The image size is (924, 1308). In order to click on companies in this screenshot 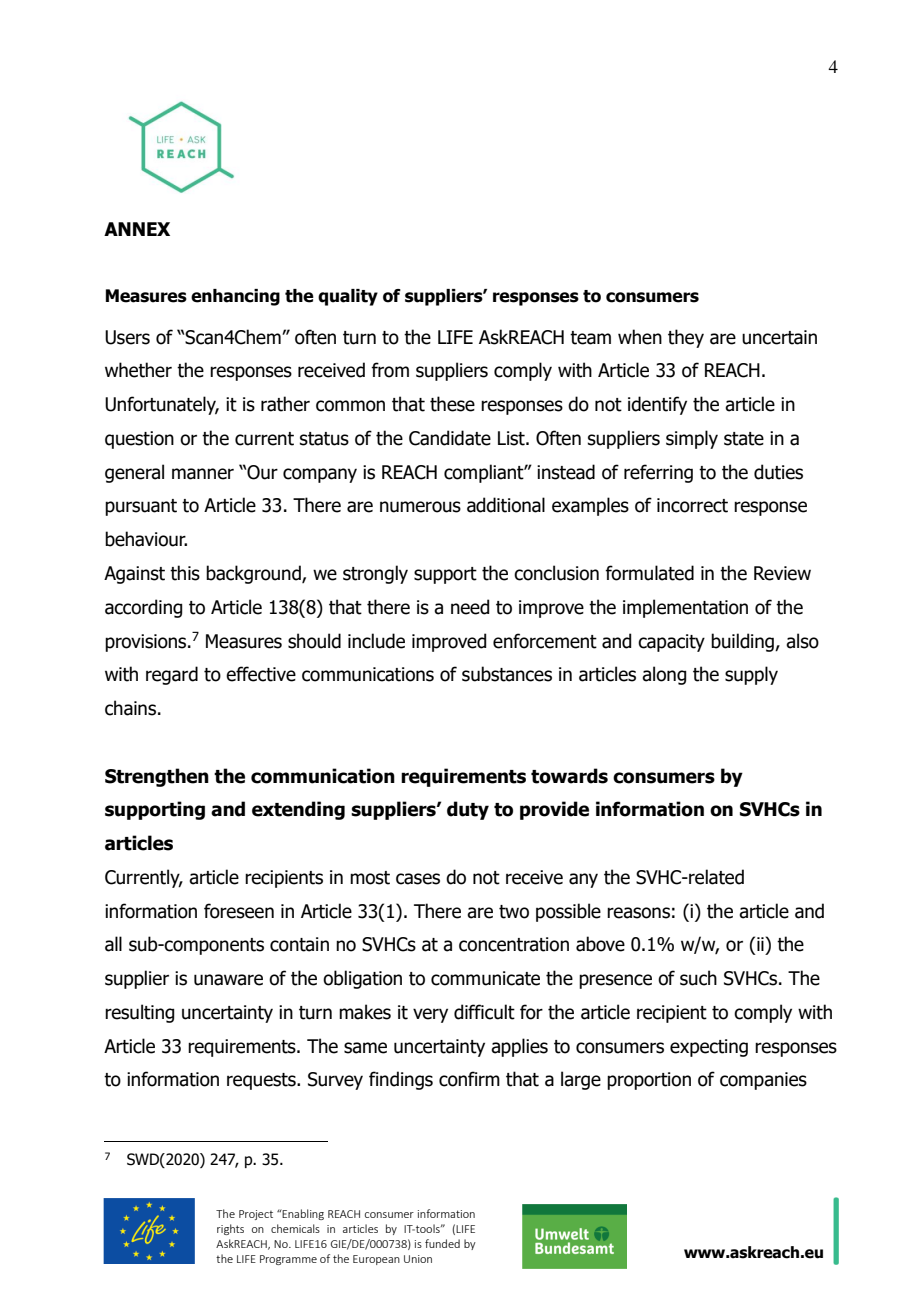, I will do `click(763, 1081)`.
